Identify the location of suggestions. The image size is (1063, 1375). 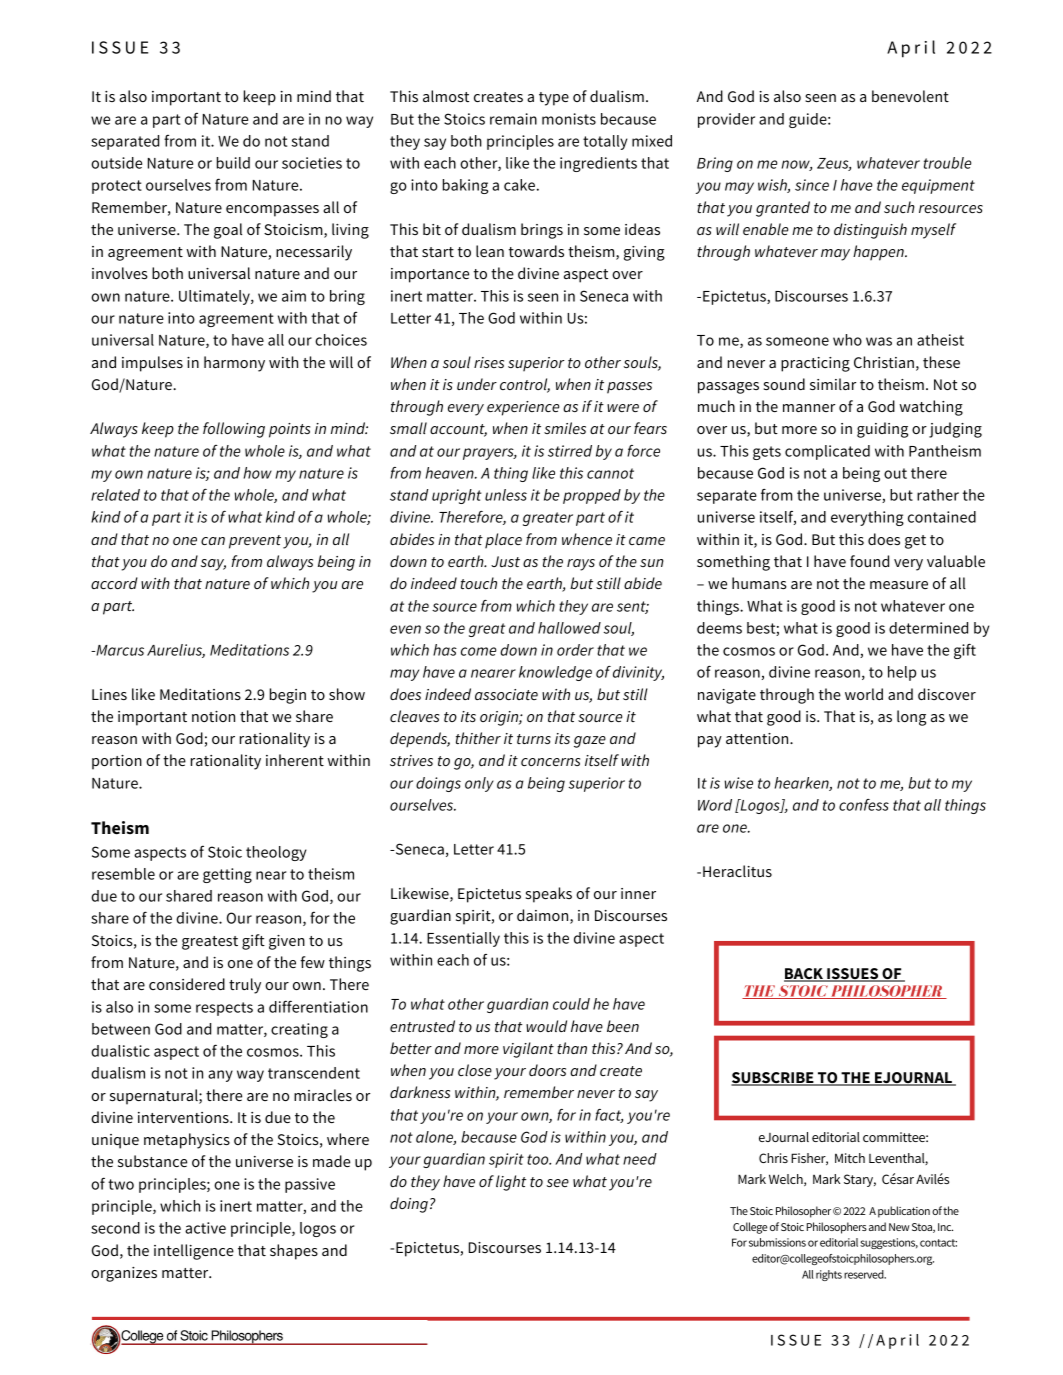
(889, 1243).
